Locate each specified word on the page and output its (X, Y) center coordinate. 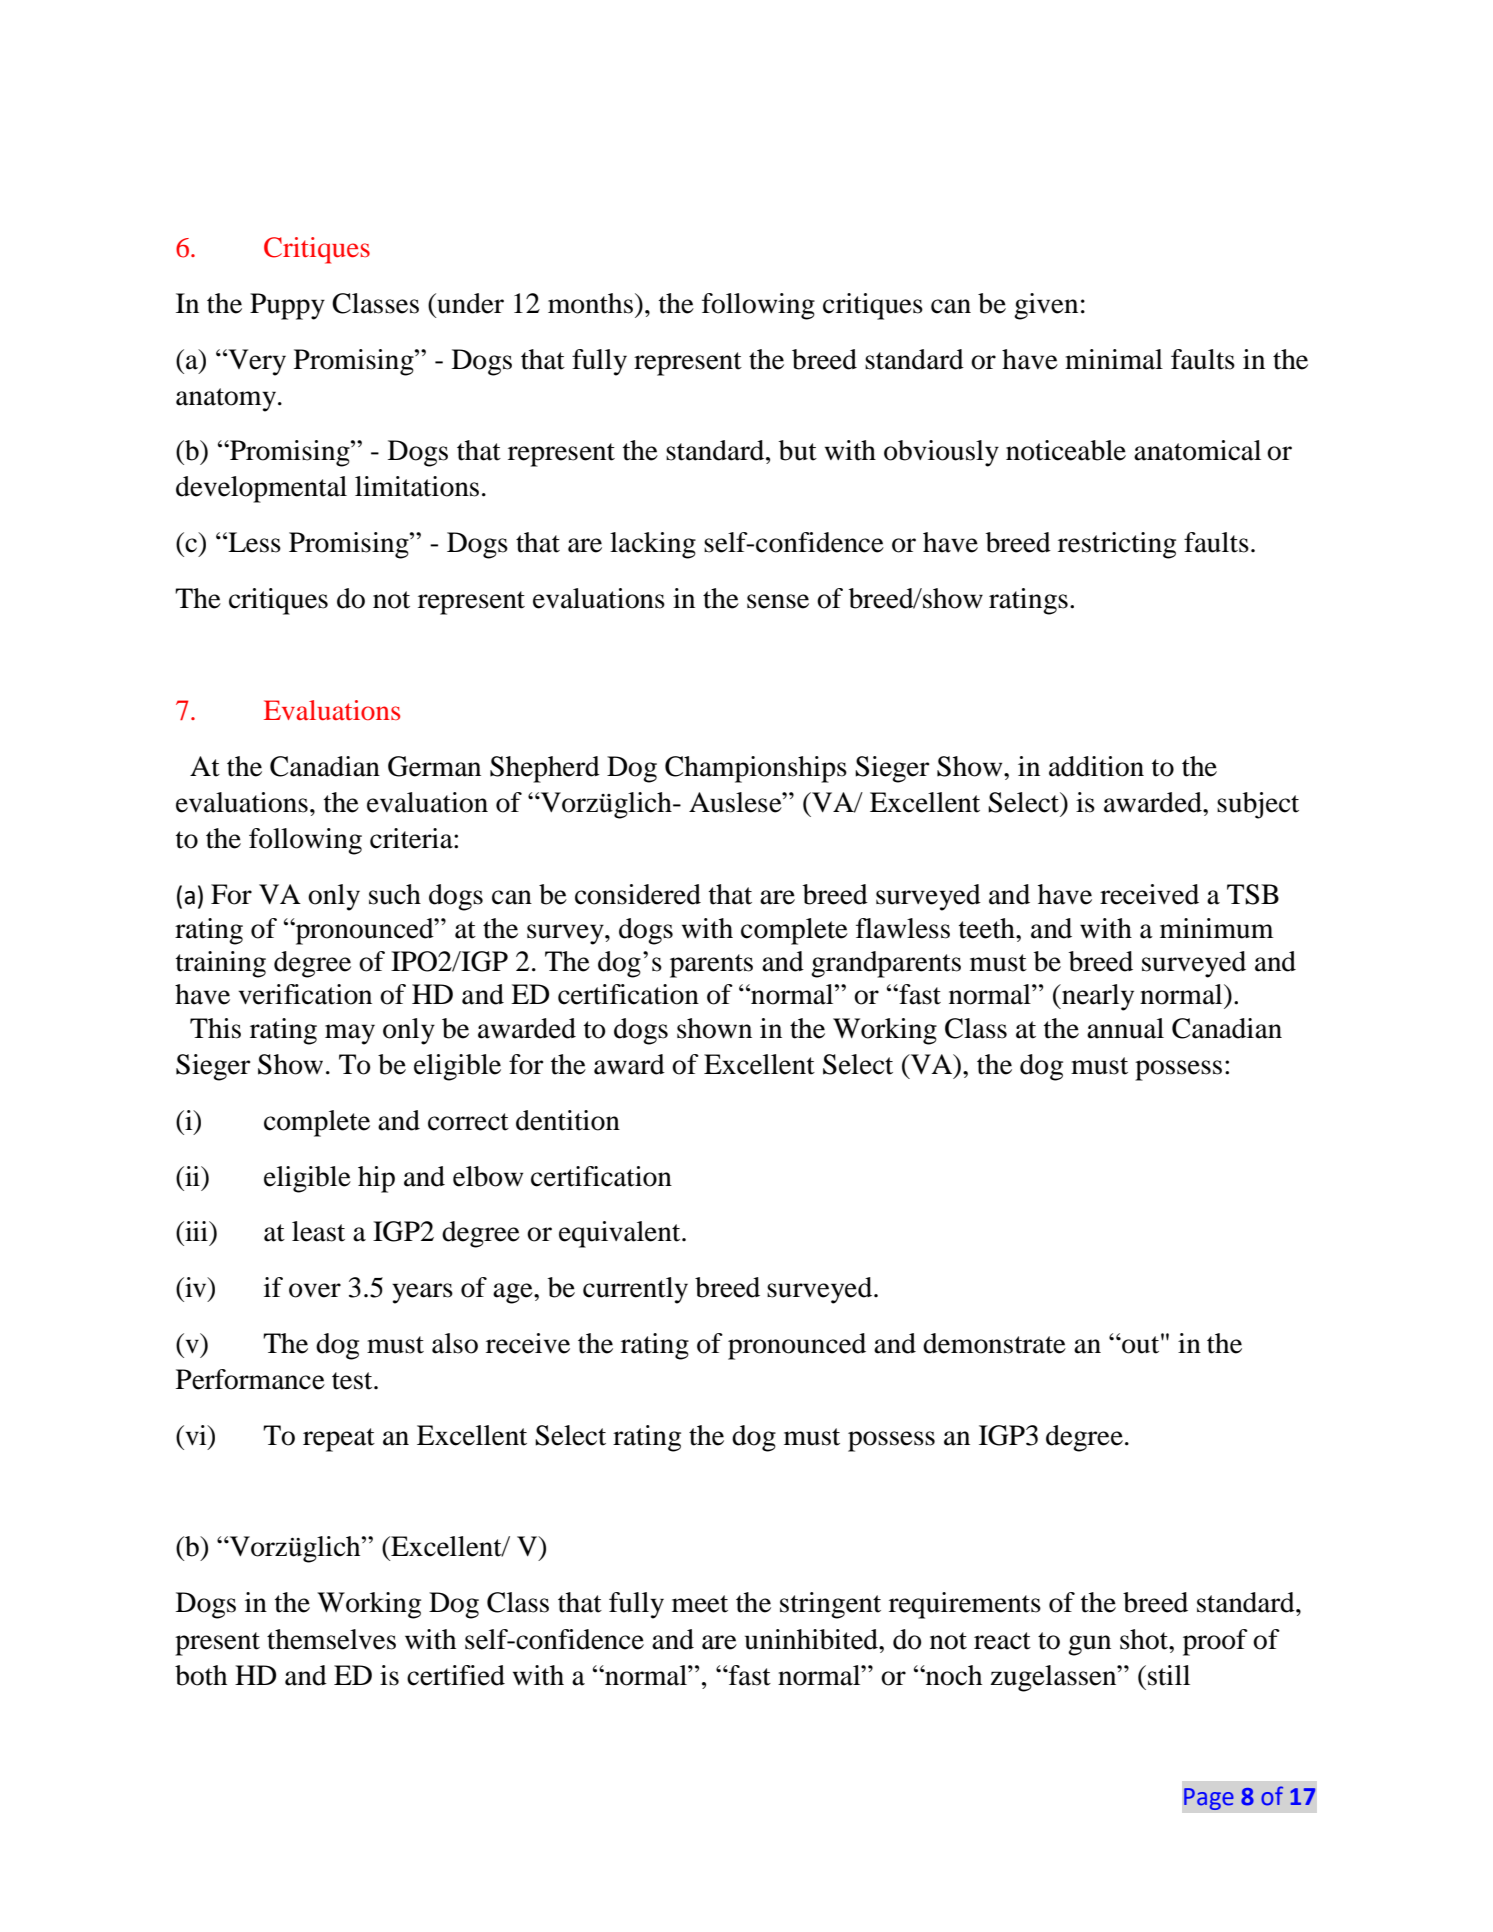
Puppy (287, 306)
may (350, 1034)
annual (1125, 1028)
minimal (1114, 359)
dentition (568, 1120)
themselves (331, 1639)
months (590, 303)
